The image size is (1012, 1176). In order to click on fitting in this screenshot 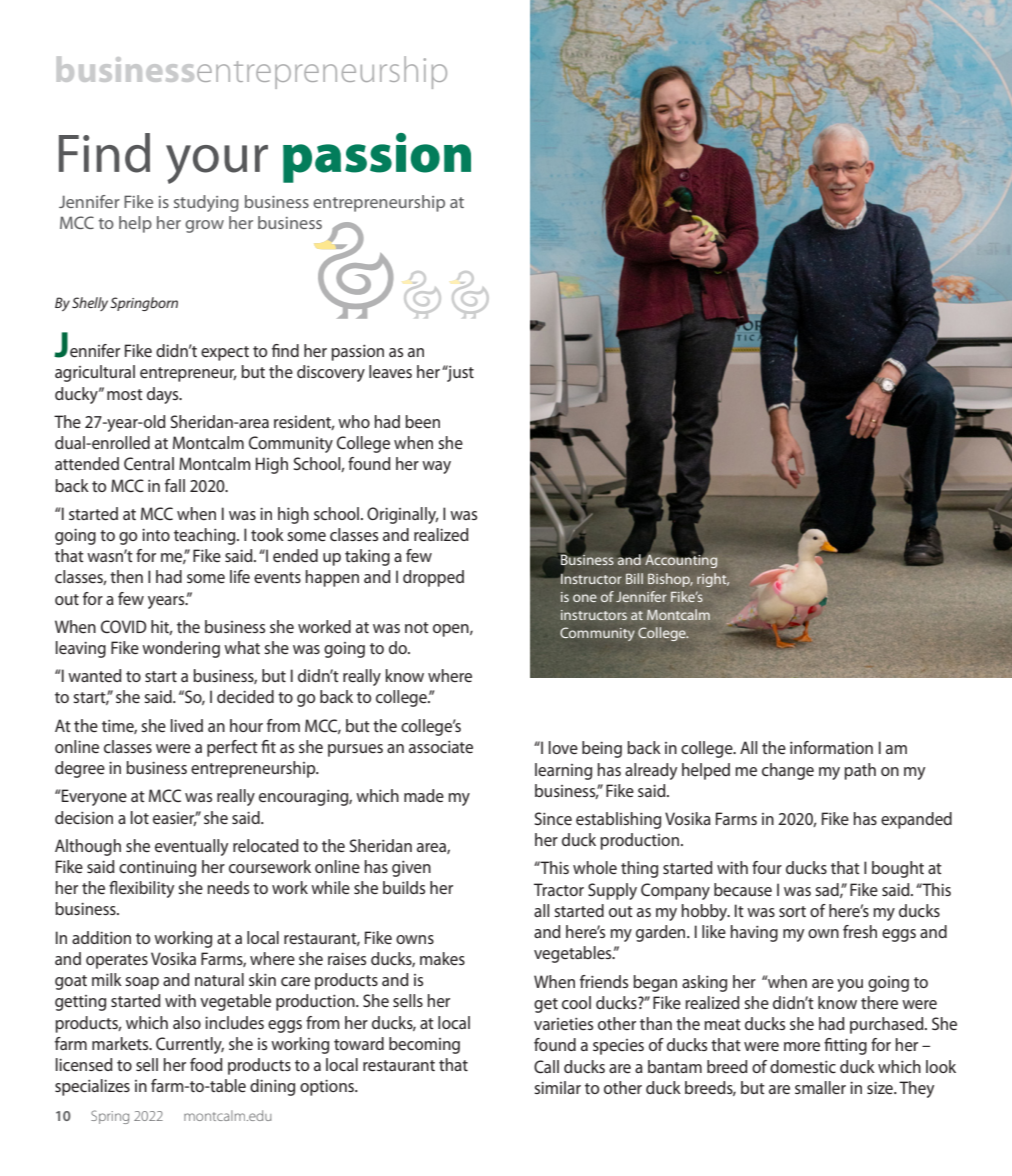, I will do `click(845, 1046)`.
